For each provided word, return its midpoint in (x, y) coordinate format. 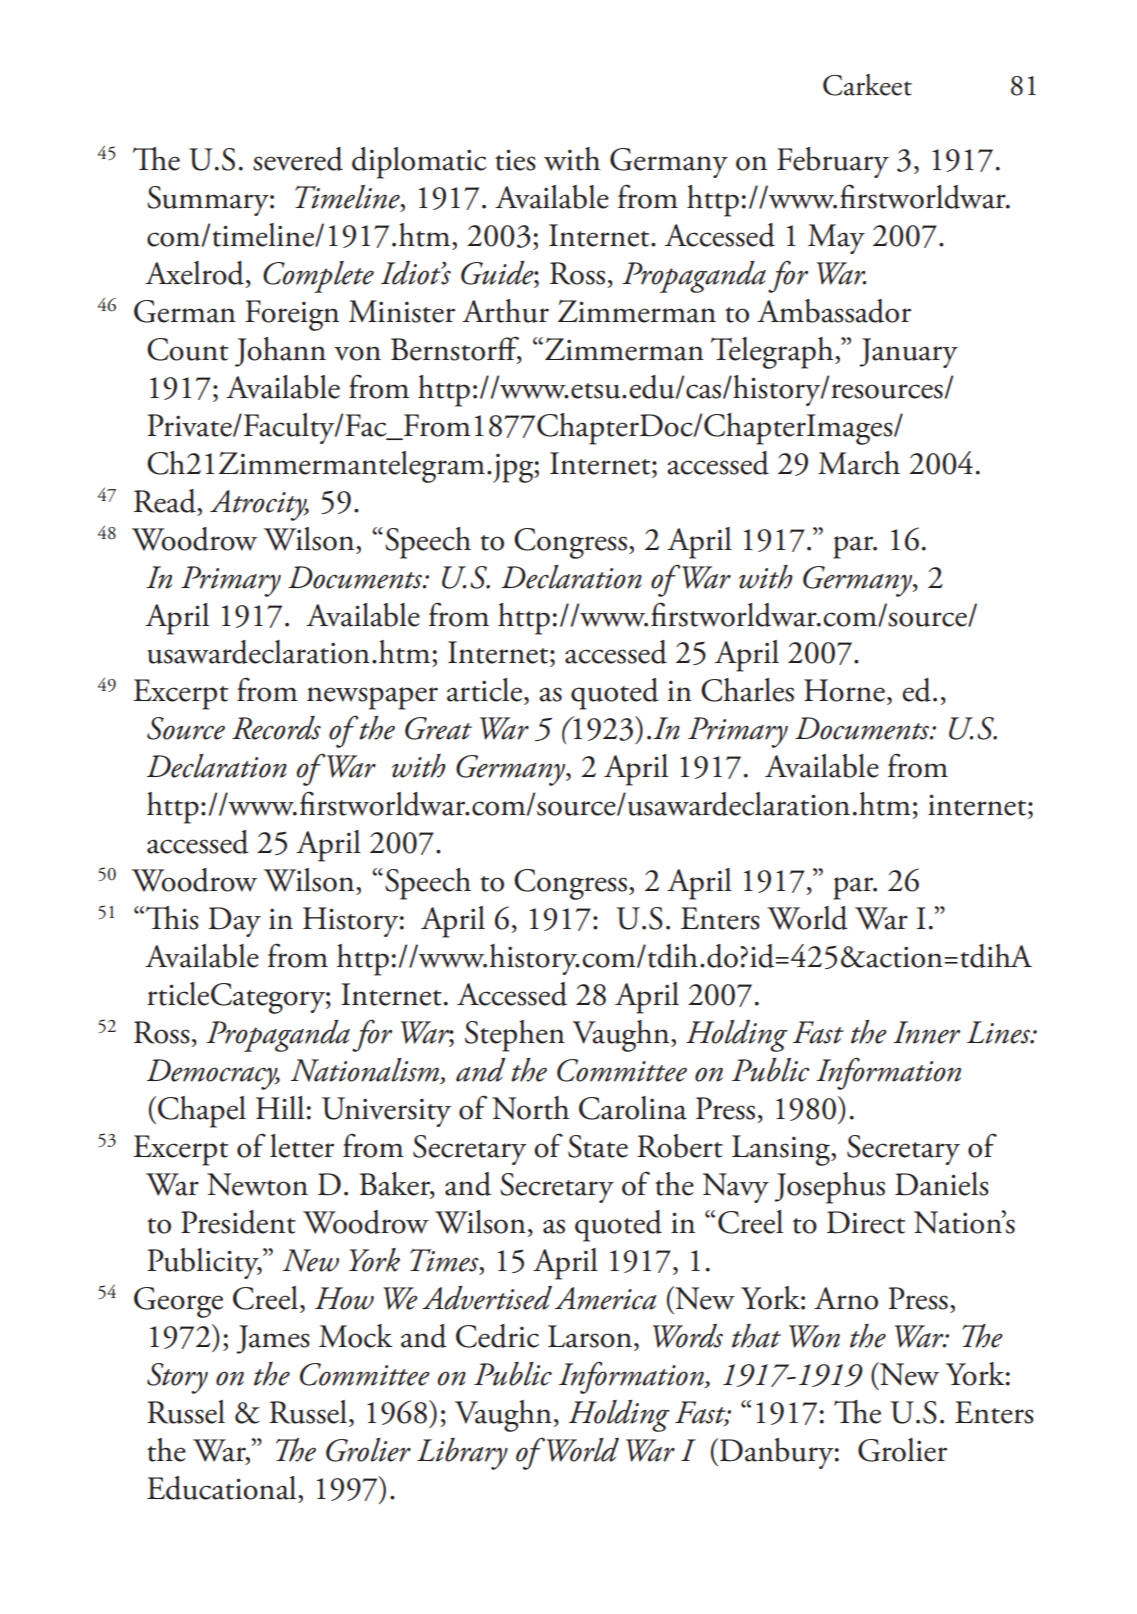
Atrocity (259, 505)
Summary (209, 201)
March (859, 463)
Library (462, 1454)
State (598, 1146)
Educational (223, 1488)
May (836, 239)
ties (515, 160)
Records (276, 728)
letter (302, 1146)
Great (438, 728)
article (486, 690)
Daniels (942, 1184)
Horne (844, 690)
